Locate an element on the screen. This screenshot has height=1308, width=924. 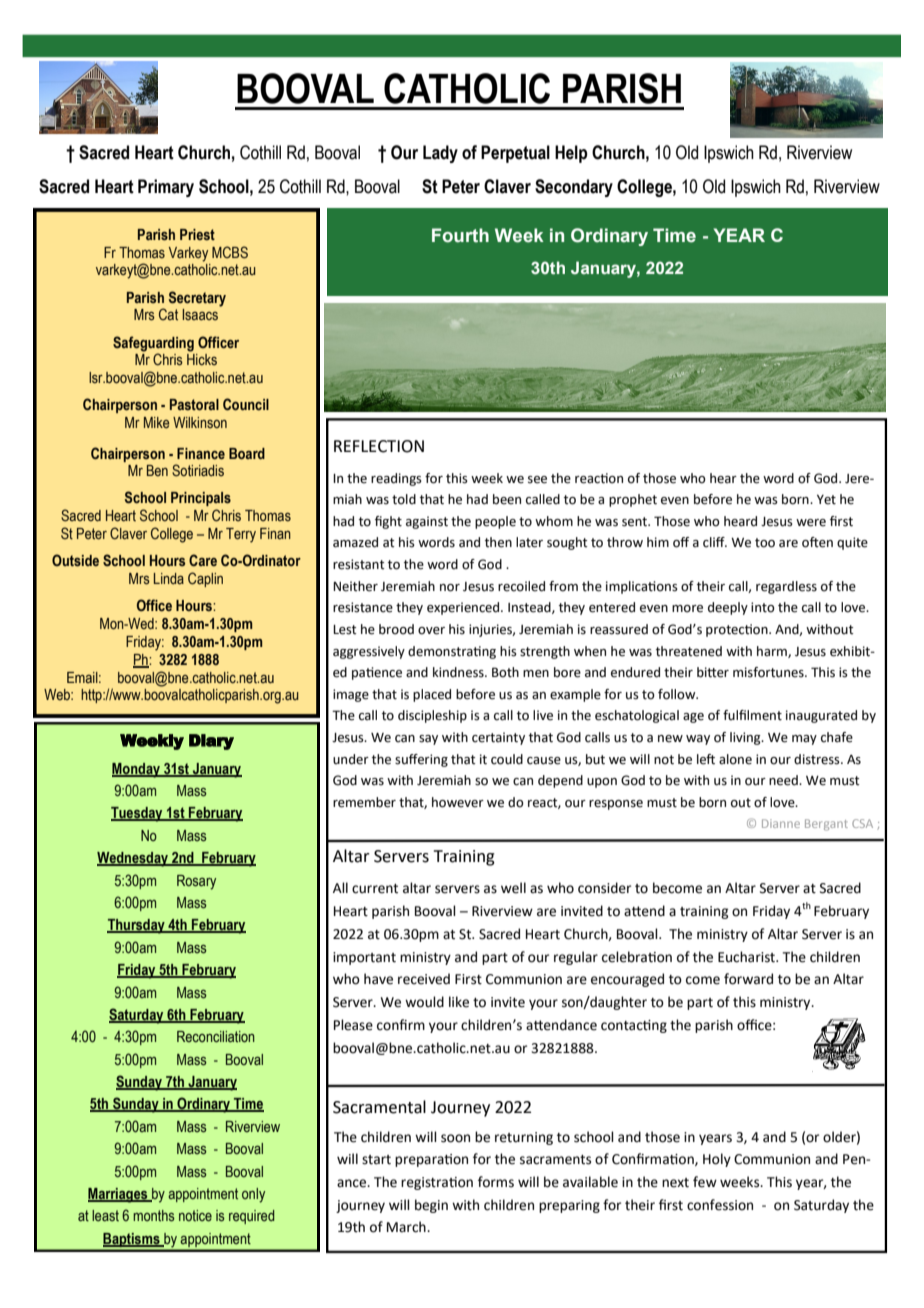
fulfilment is located at coordinates (752, 715).
